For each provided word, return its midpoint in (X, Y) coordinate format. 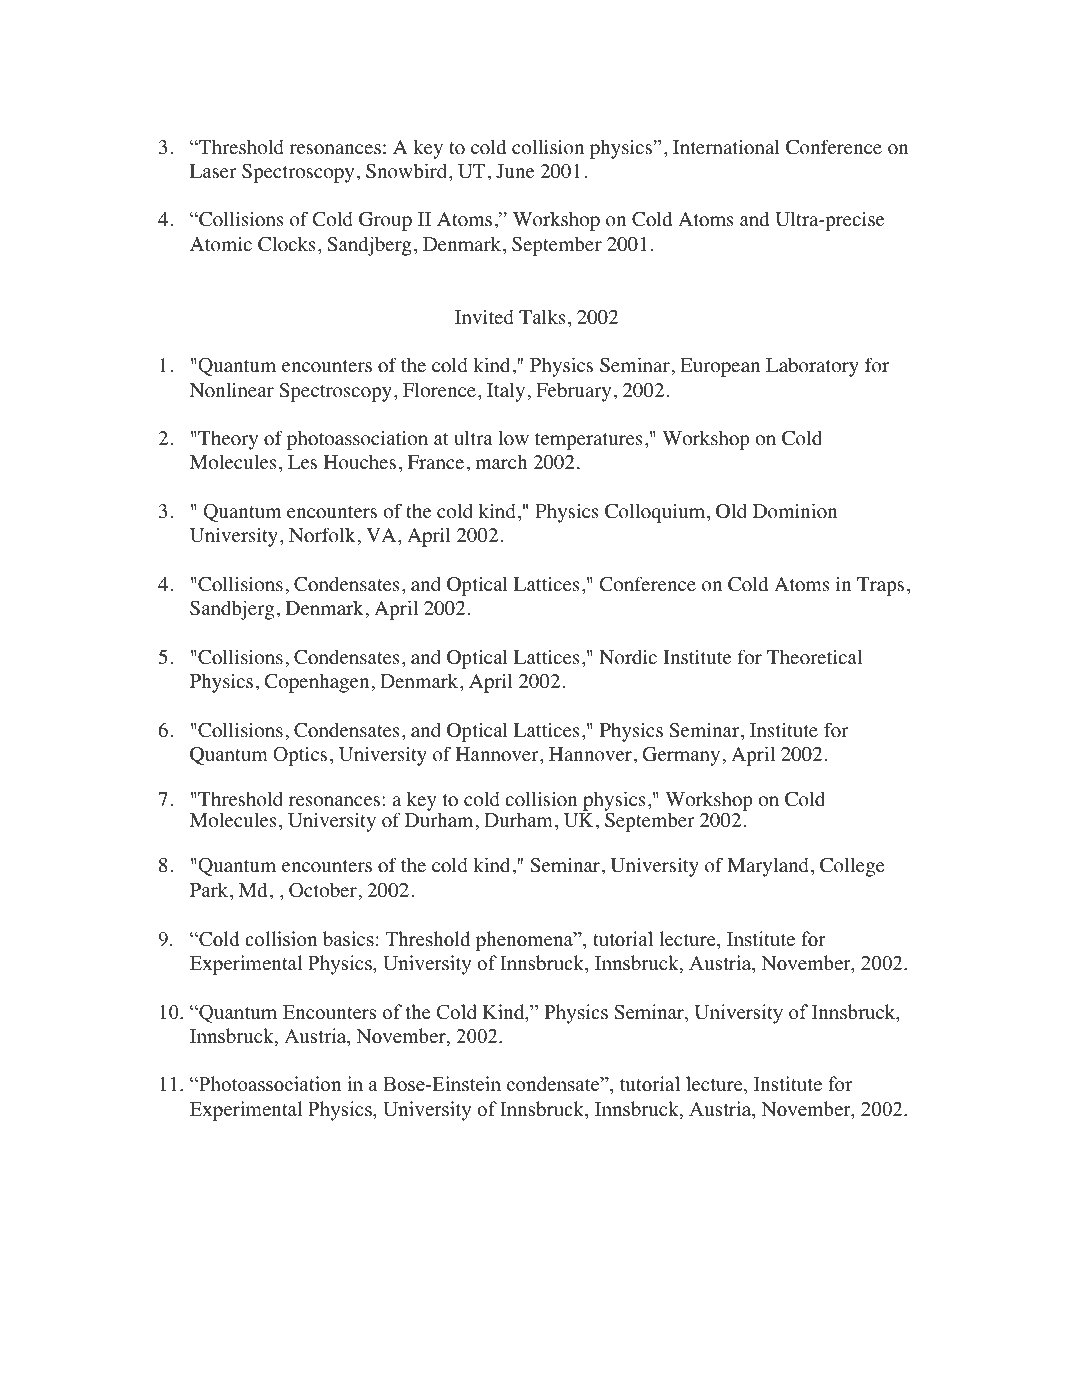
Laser (213, 171)
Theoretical (814, 657)
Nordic (628, 657)
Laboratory (812, 367)
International (726, 147)
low (513, 438)
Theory (228, 440)
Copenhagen (316, 683)
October (323, 890)
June (515, 171)
